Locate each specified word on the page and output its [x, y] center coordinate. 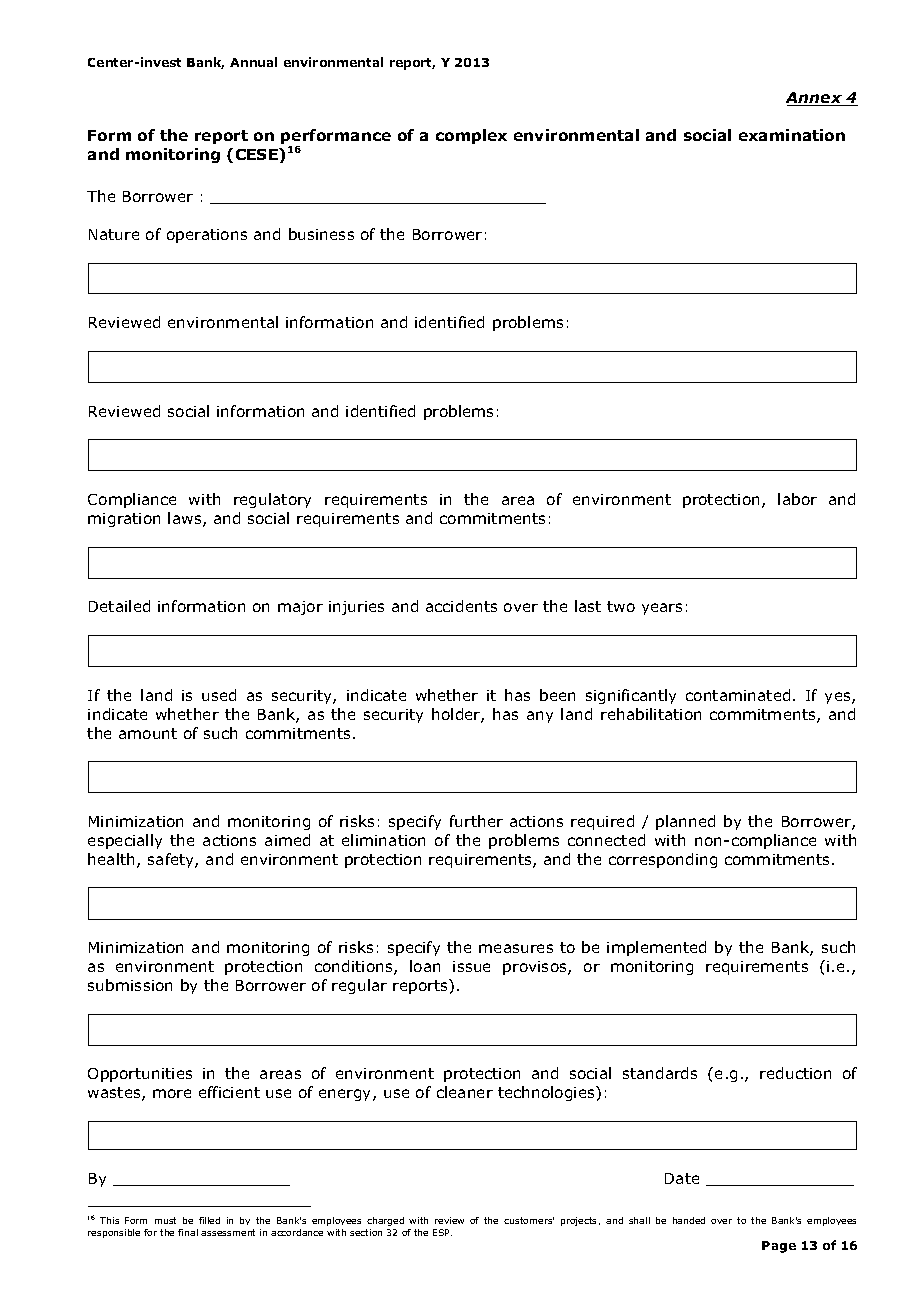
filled [209, 1220]
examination [792, 135]
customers [529, 1220]
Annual [253, 62]
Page [779, 1247]
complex [471, 136]
